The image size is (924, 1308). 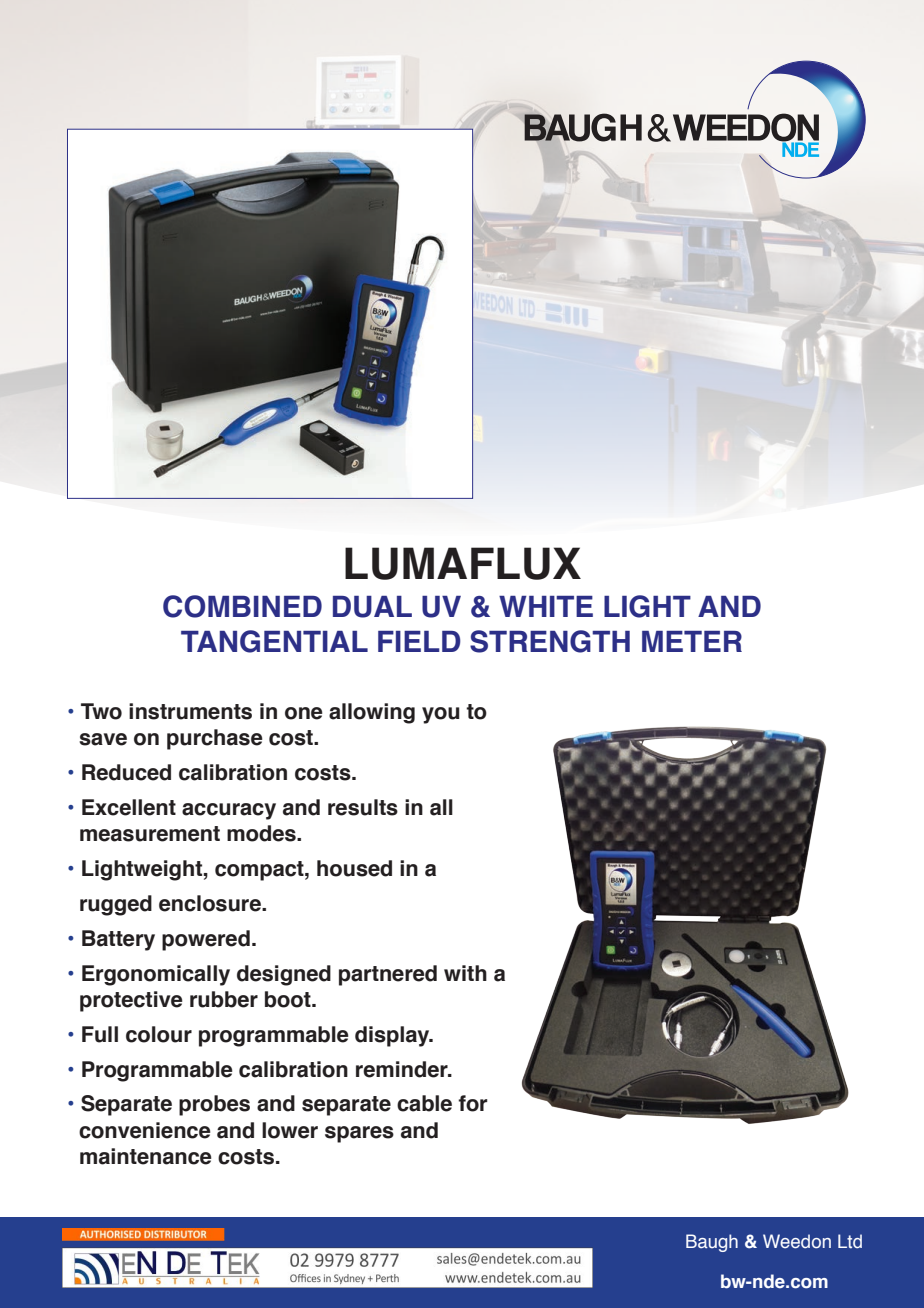 What do you see at coordinates (692, 641) in the document?
I see `METER` at bounding box center [692, 641].
